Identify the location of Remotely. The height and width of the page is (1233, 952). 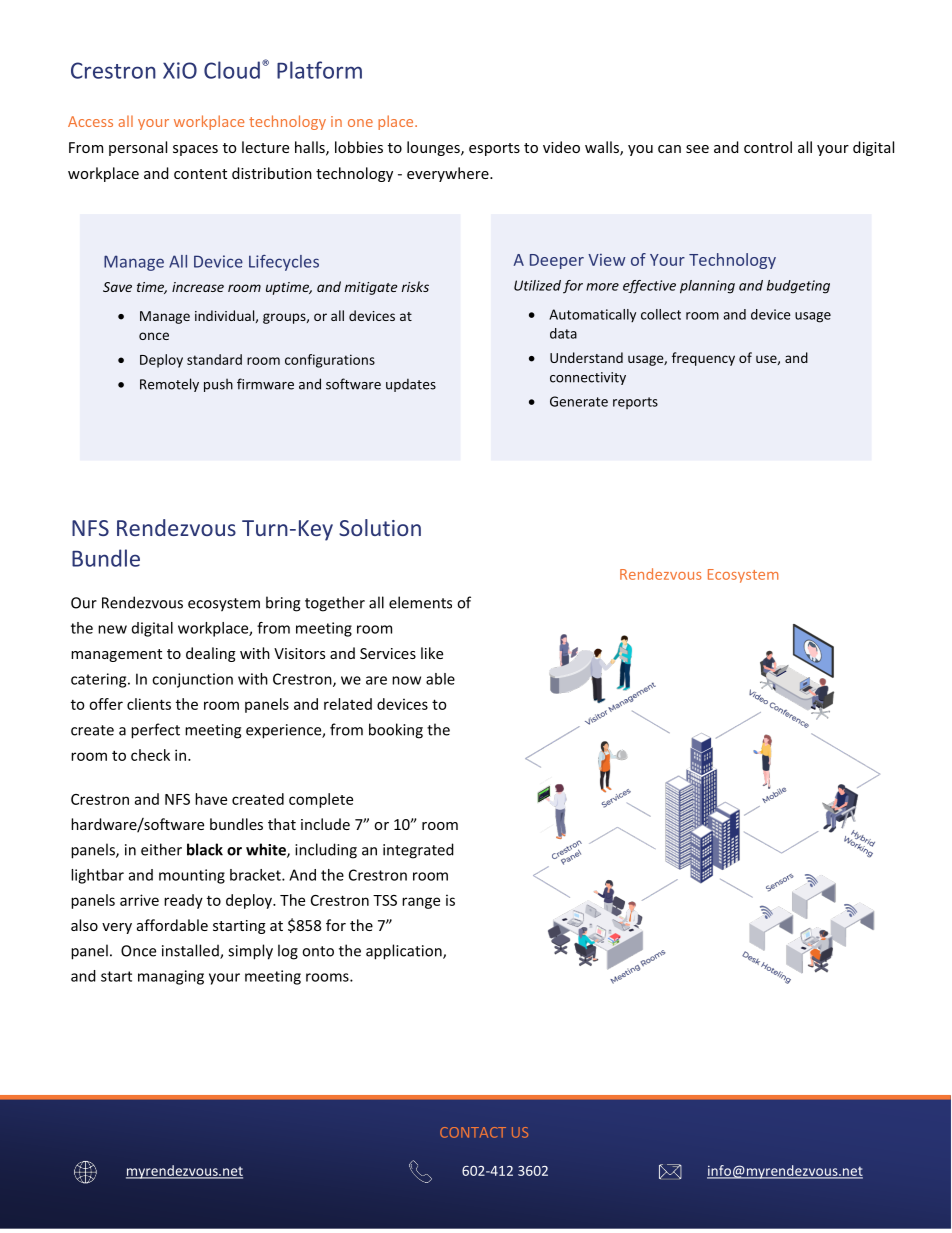
(169, 385).
